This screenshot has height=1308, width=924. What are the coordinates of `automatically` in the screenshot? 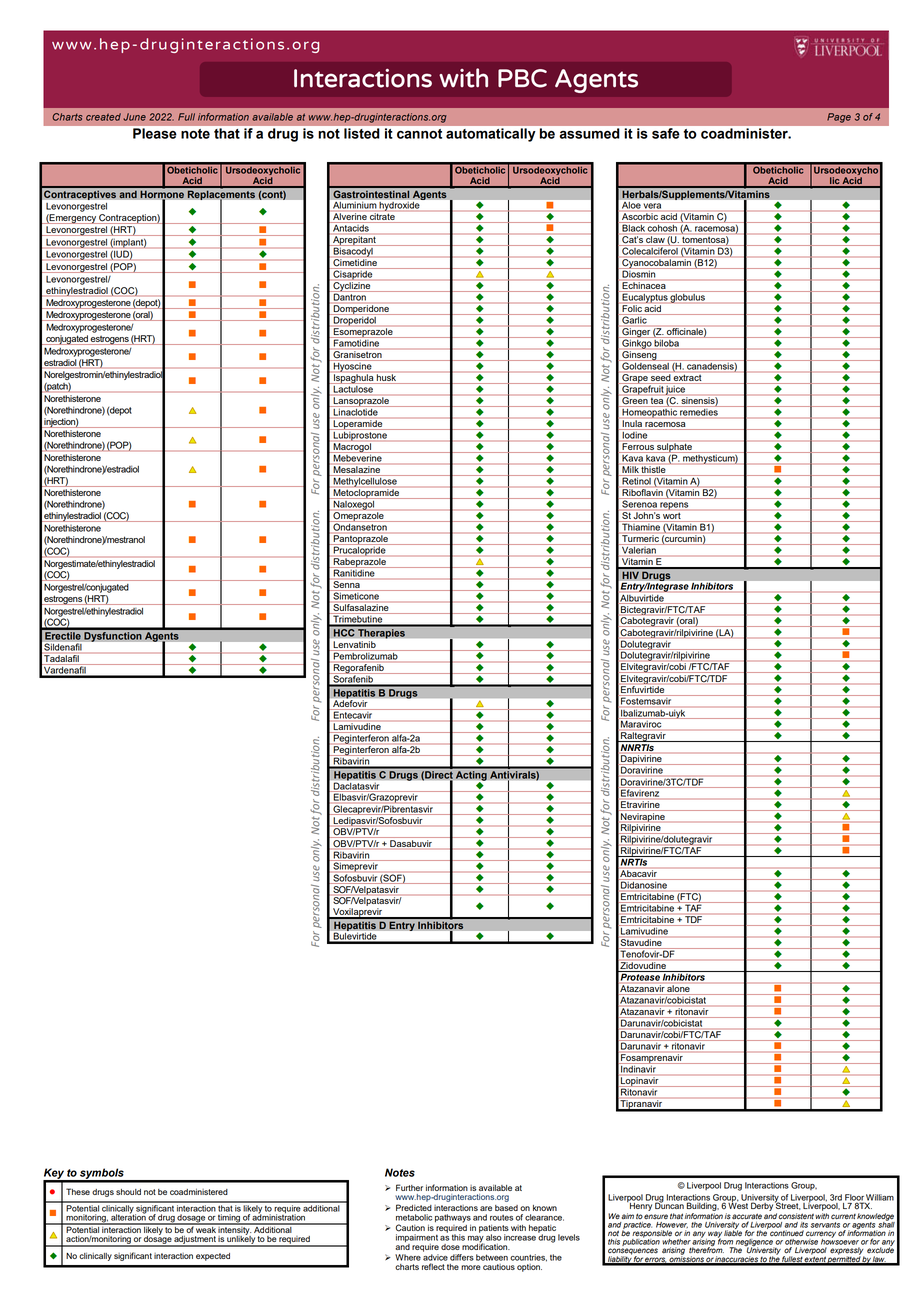 It's located at (490, 135).
